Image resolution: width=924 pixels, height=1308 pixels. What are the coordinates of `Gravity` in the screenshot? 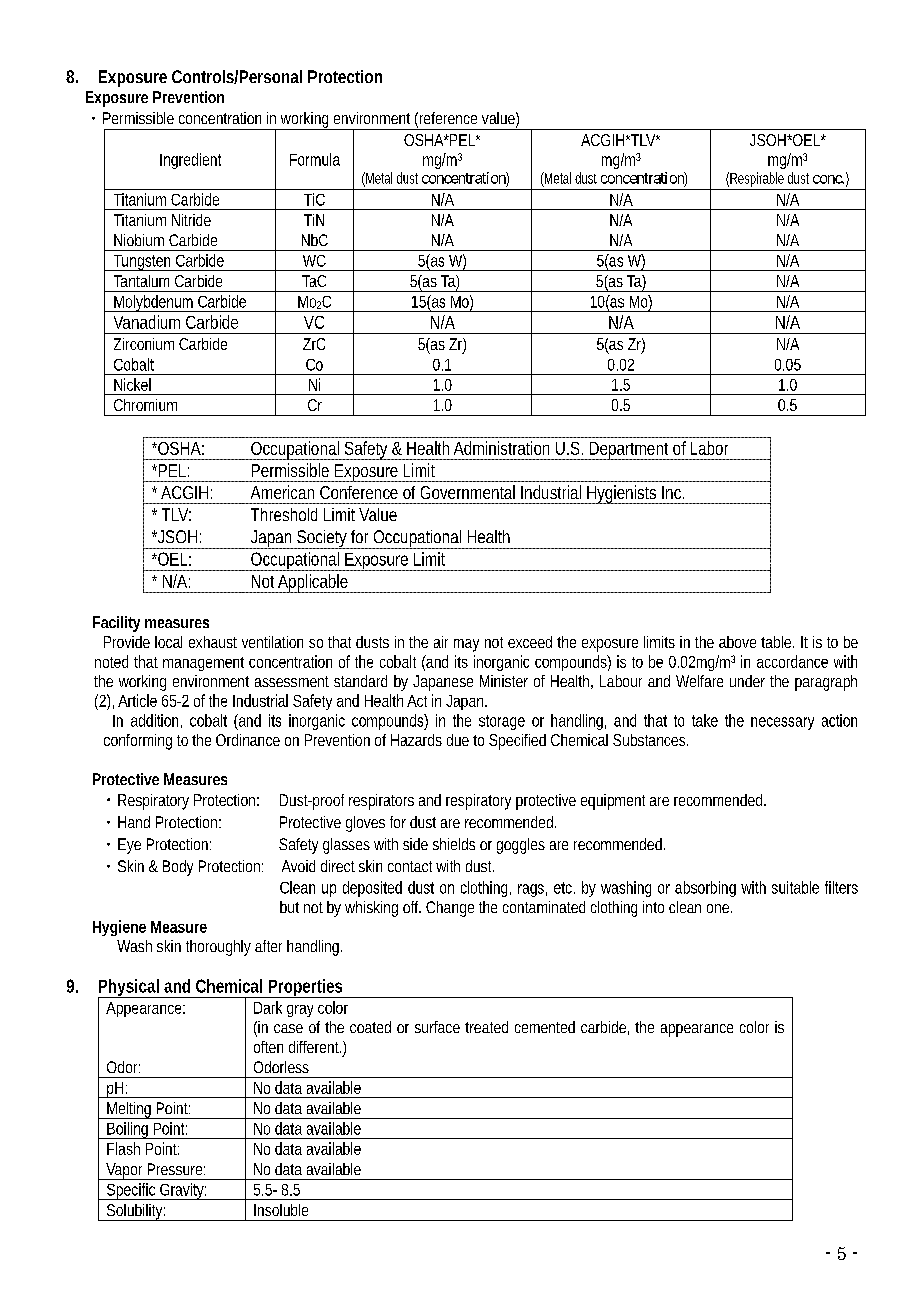 It's located at (182, 1191).
